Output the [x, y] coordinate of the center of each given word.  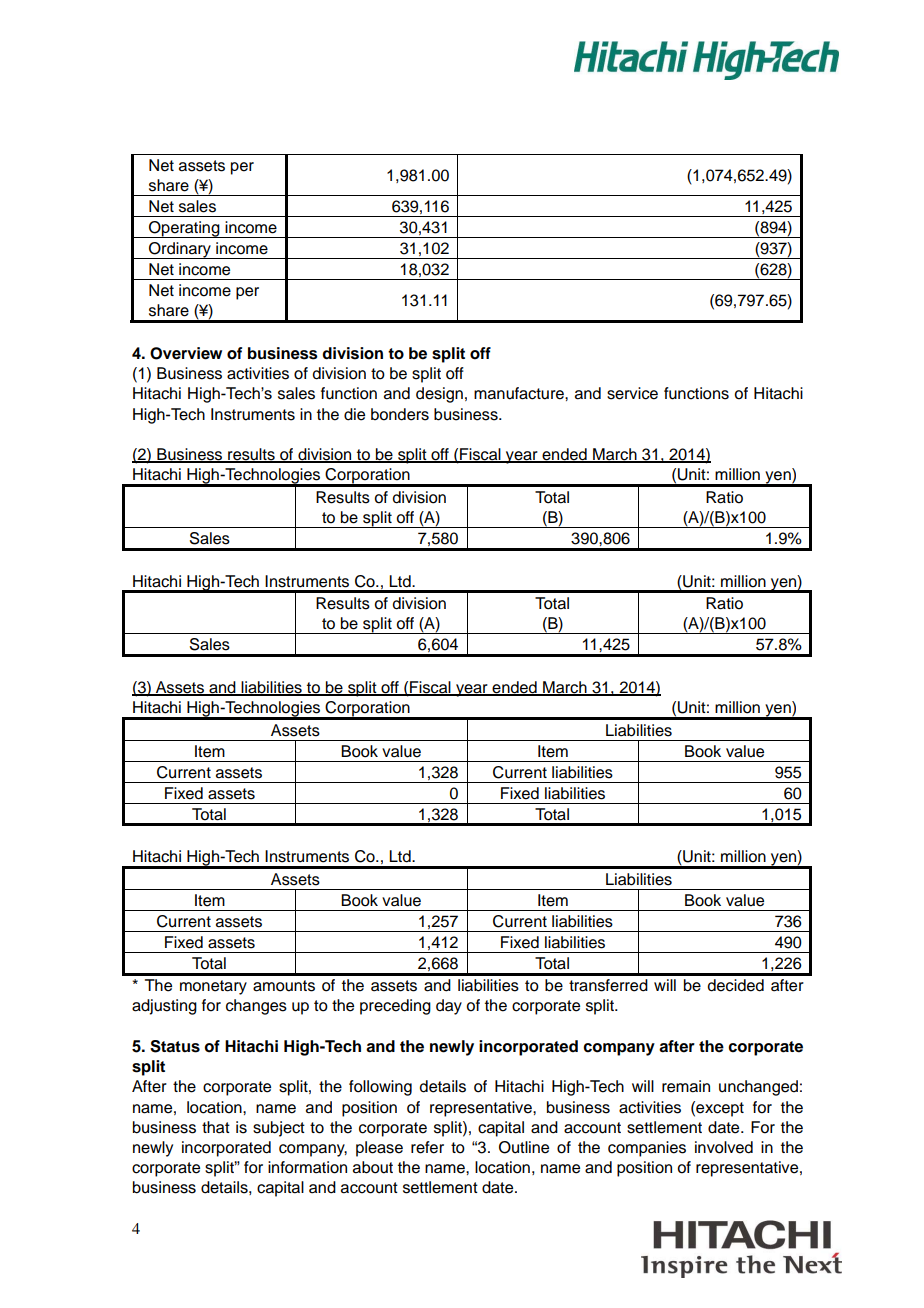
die [354, 414]
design [439, 395]
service [632, 393]
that [216, 1127]
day [449, 1007]
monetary [213, 987]
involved [724, 1147]
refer [427, 1147]
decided [735, 985]
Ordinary [180, 250]
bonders [400, 414]
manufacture [520, 393]
